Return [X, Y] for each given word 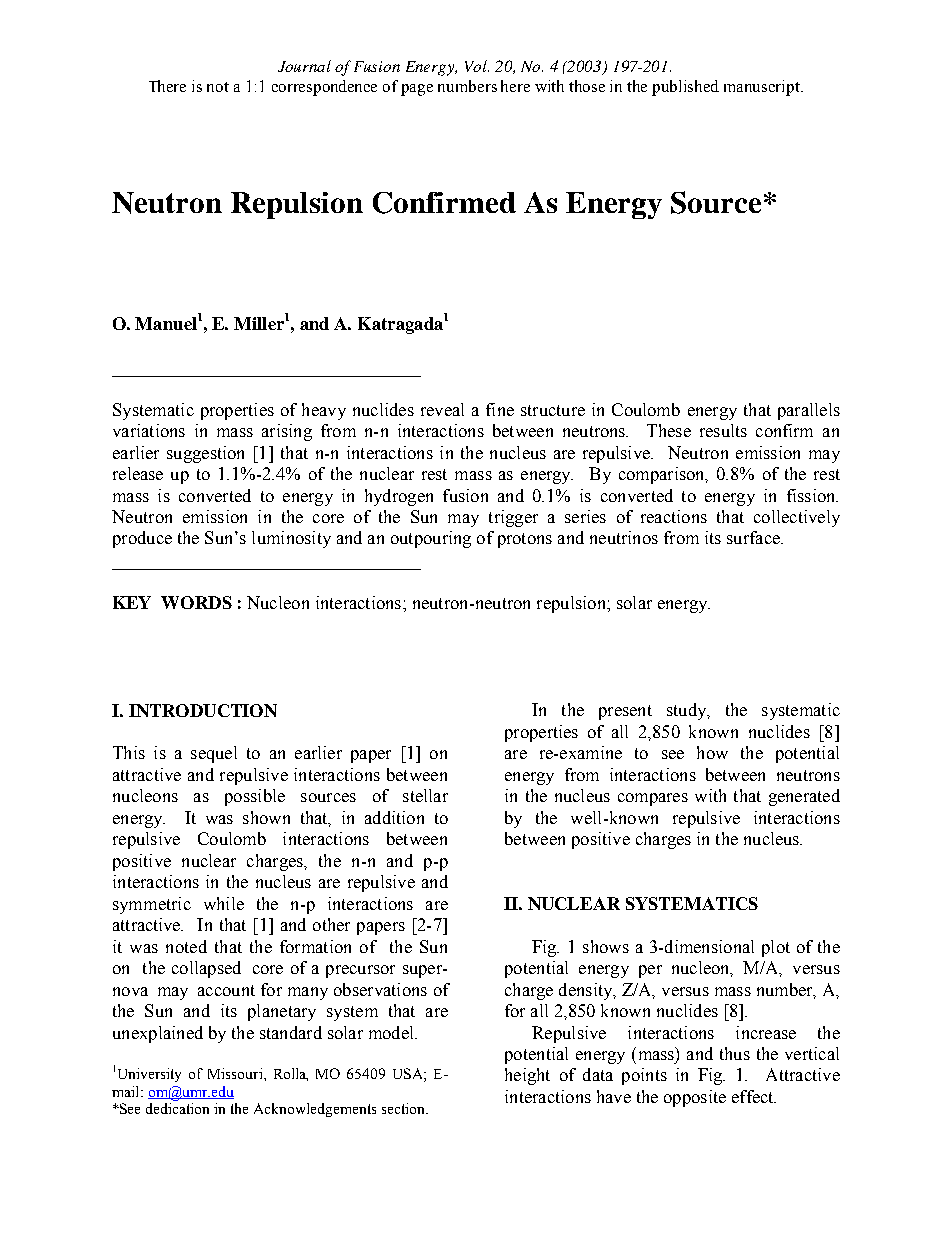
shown [266, 817]
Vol [477, 66]
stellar [425, 795]
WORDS [196, 602]
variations [149, 430]
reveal [442, 409]
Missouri [236, 1073]
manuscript [763, 88]
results [723, 430]
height [527, 1076]
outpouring [431, 539]
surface [754, 537]
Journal [304, 66]
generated [804, 797]
